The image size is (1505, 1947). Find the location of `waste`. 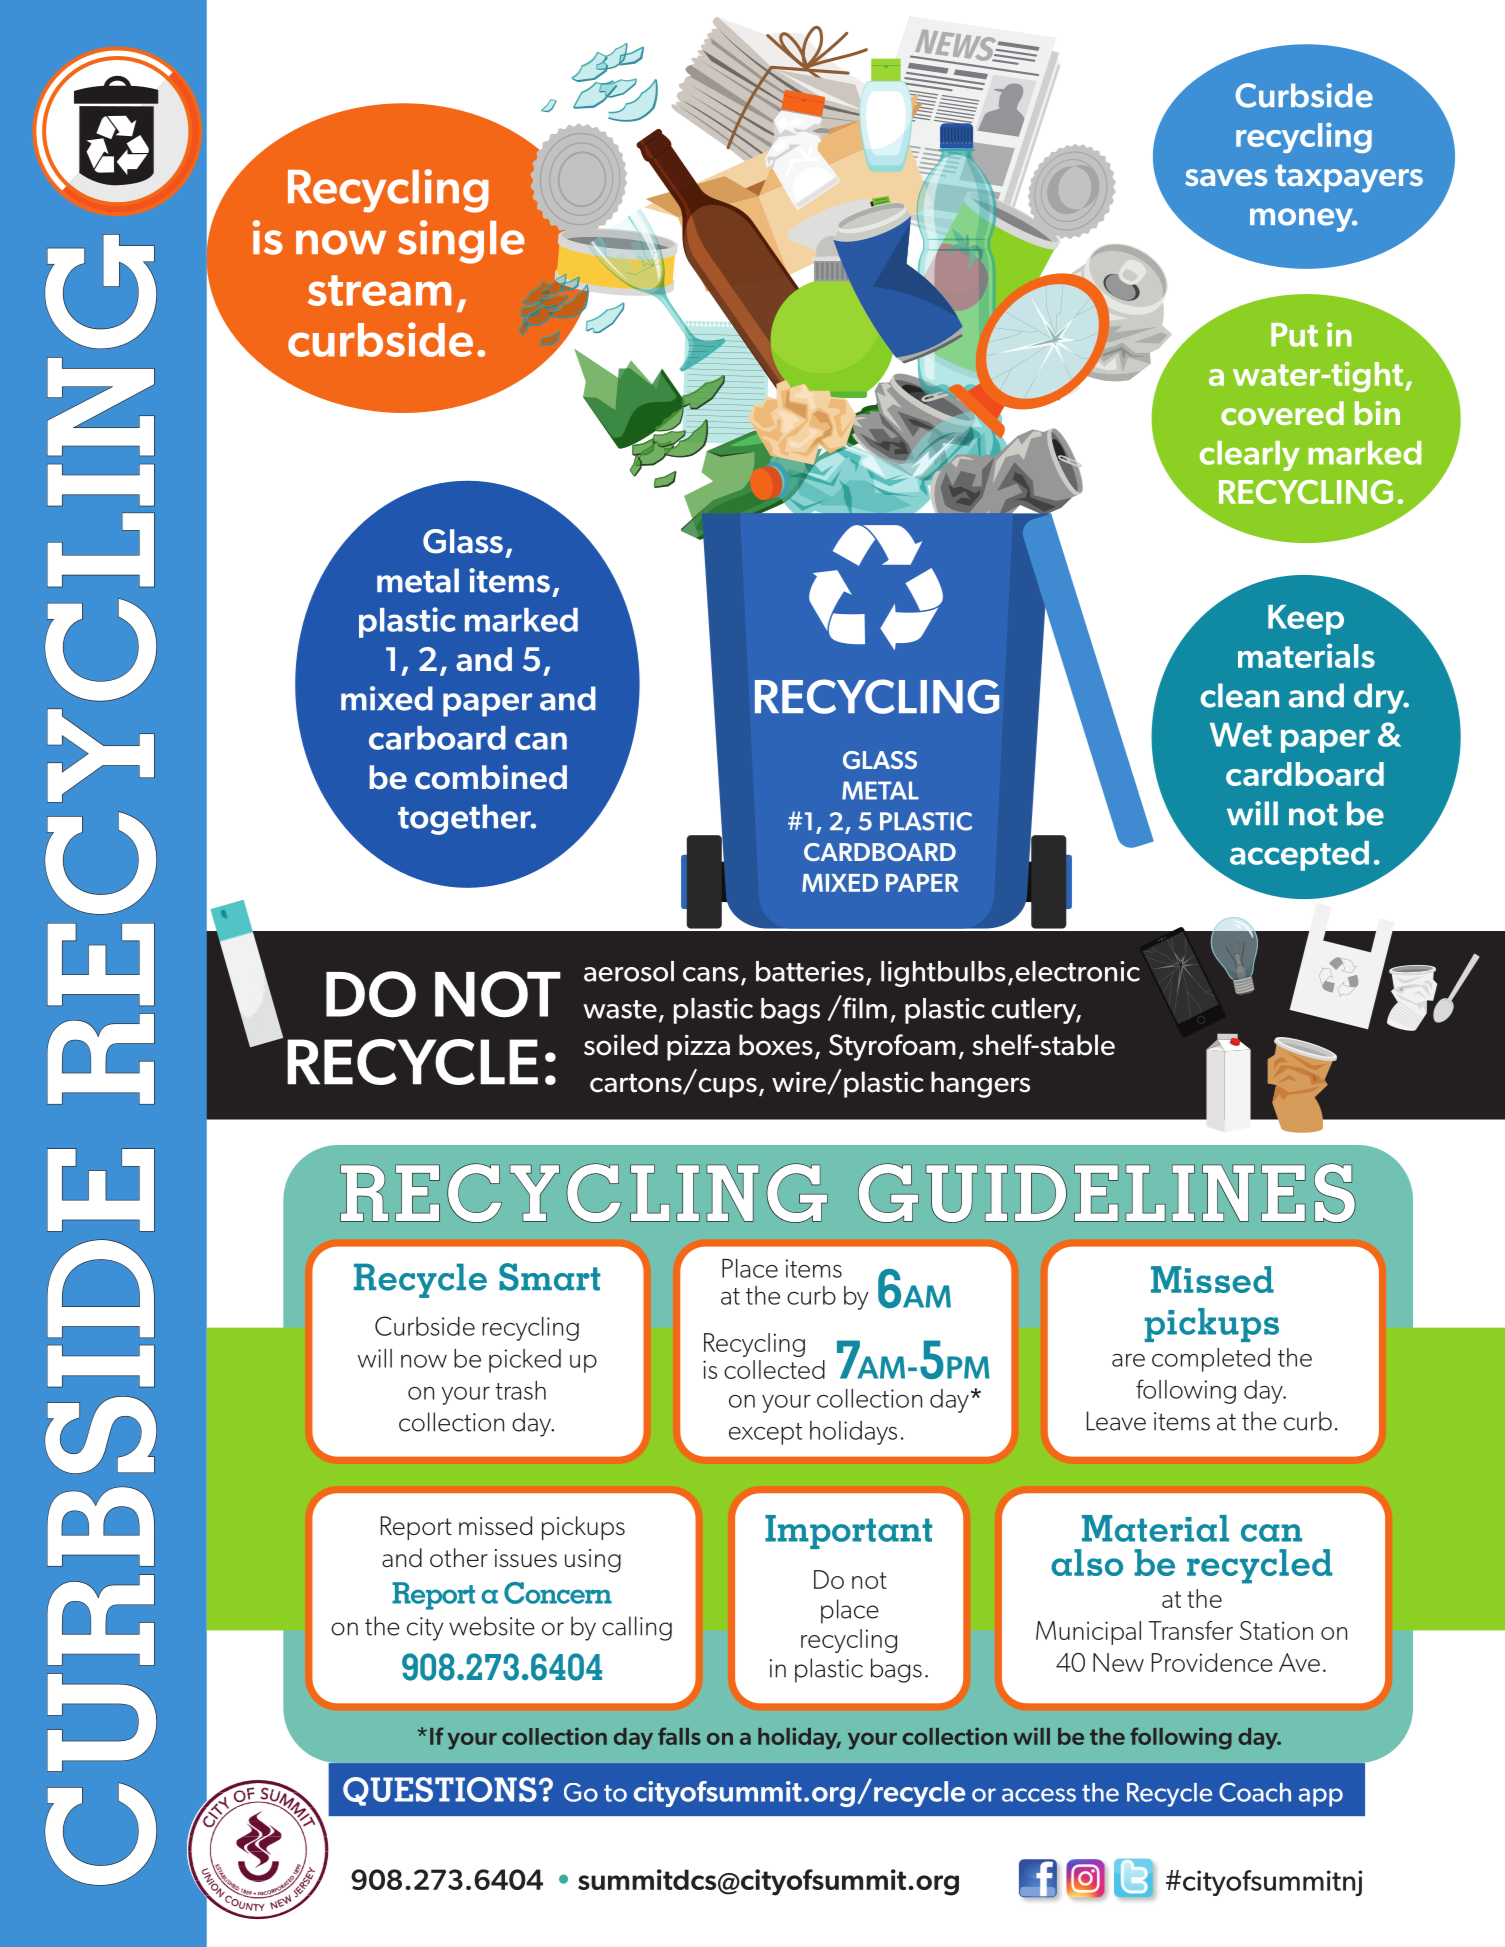

waste is located at coordinates (620, 1009).
